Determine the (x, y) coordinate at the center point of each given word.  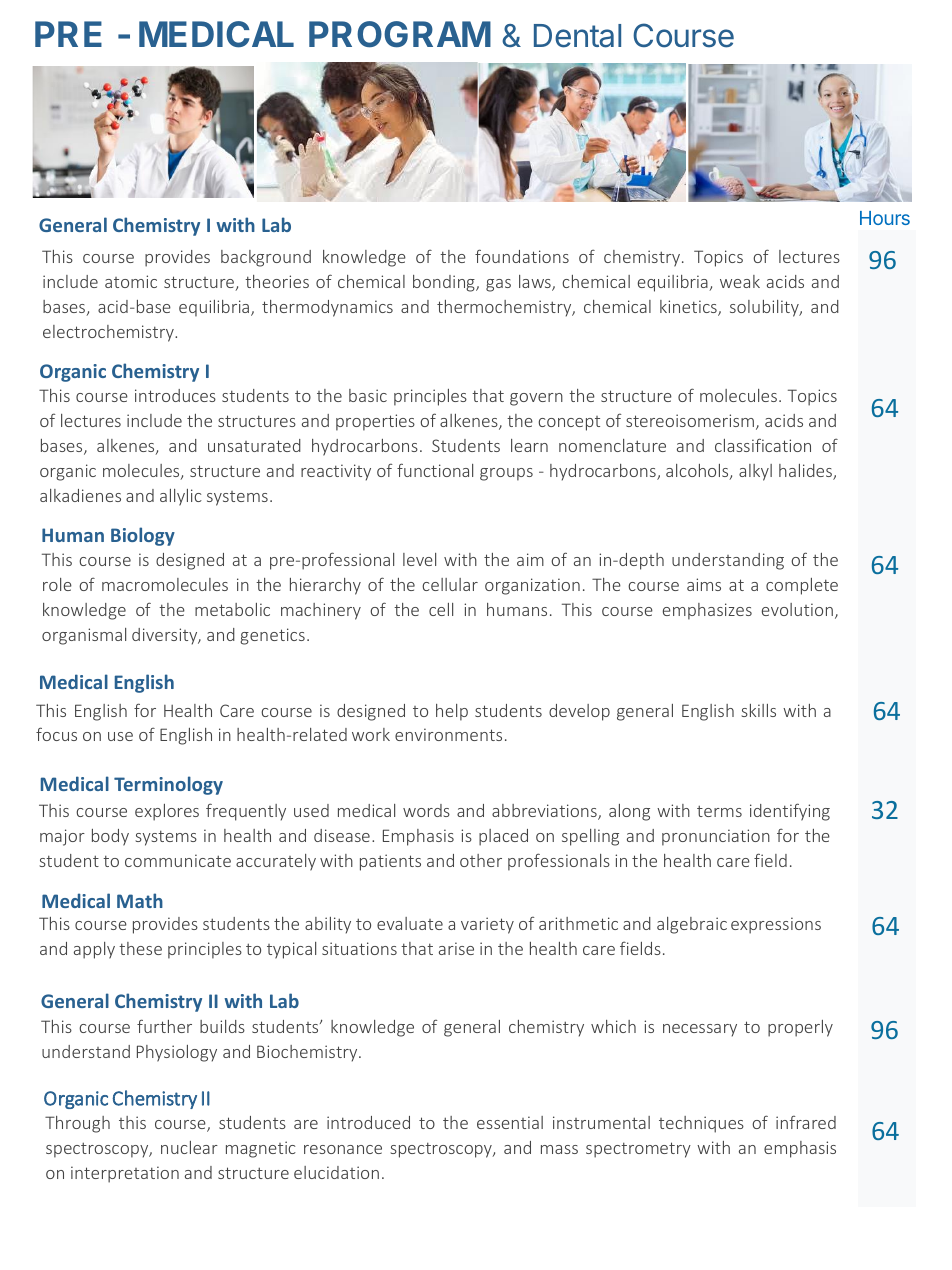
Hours (885, 218)
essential (510, 1122)
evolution (797, 609)
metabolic (232, 609)
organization (532, 586)
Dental (577, 36)
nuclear (189, 1147)
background (266, 258)
